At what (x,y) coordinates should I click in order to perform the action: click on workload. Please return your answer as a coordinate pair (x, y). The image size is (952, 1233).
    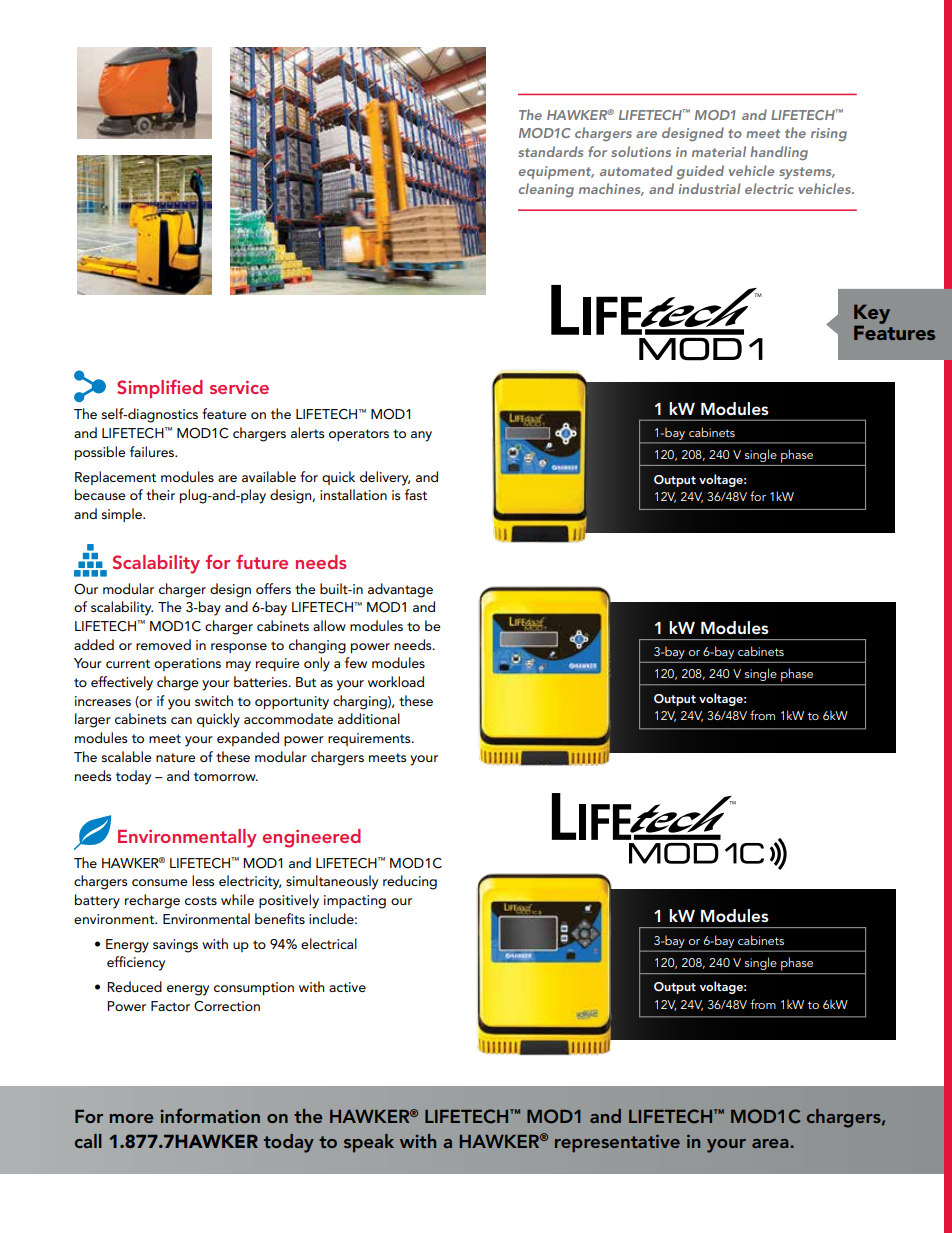
    Looking at the image, I should click on (396, 681).
